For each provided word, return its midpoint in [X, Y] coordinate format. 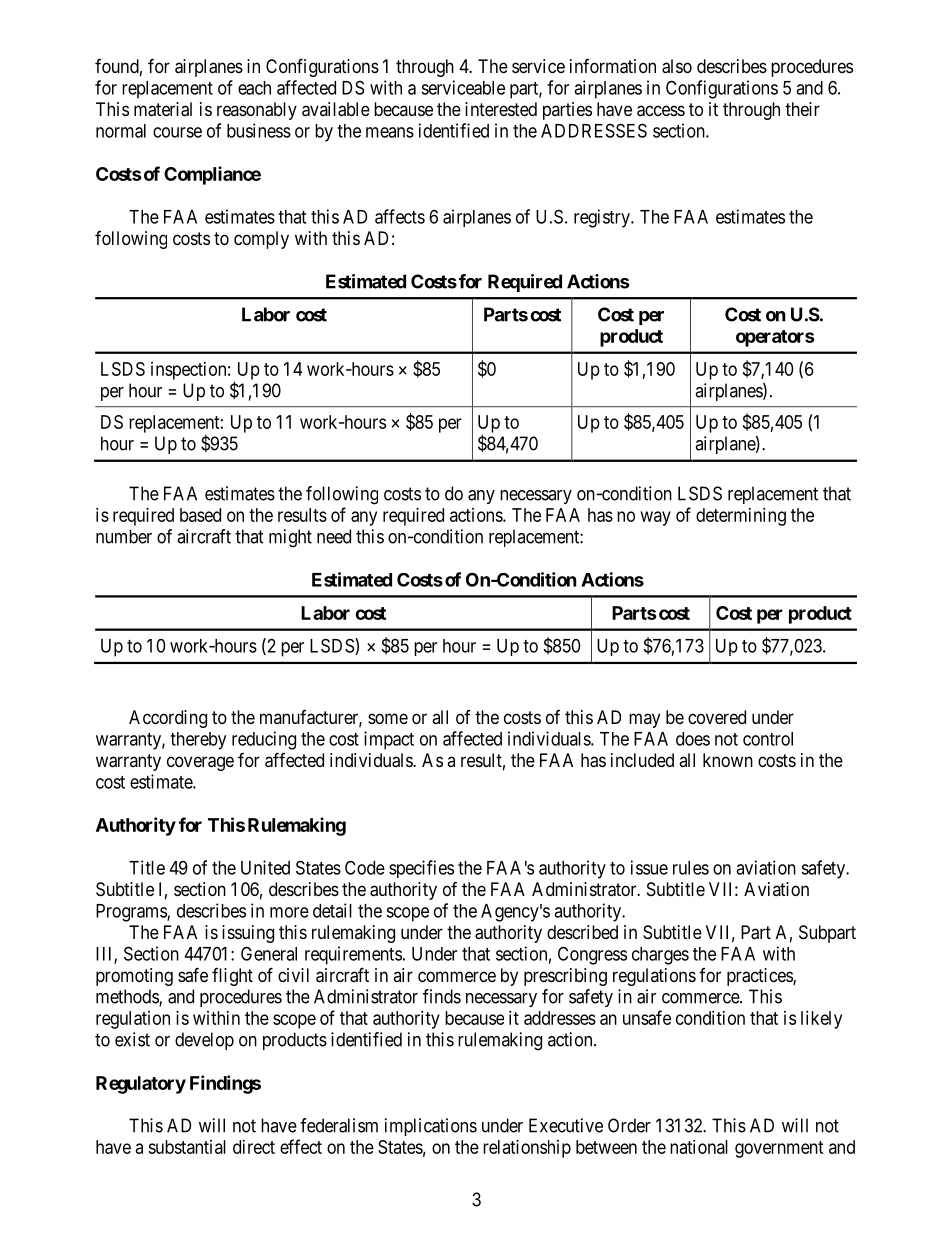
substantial [187, 1147]
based [200, 515]
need [334, 536]
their [802, 109]
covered [717, 717]
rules [691, 868]
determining [741, 517]
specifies [421, 869]
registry [603, 218]
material [163, 109]
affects [400, 216]
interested [501, 109]
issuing [248, 934]
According [168, 719]
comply [261, 240]
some [388, 718]
